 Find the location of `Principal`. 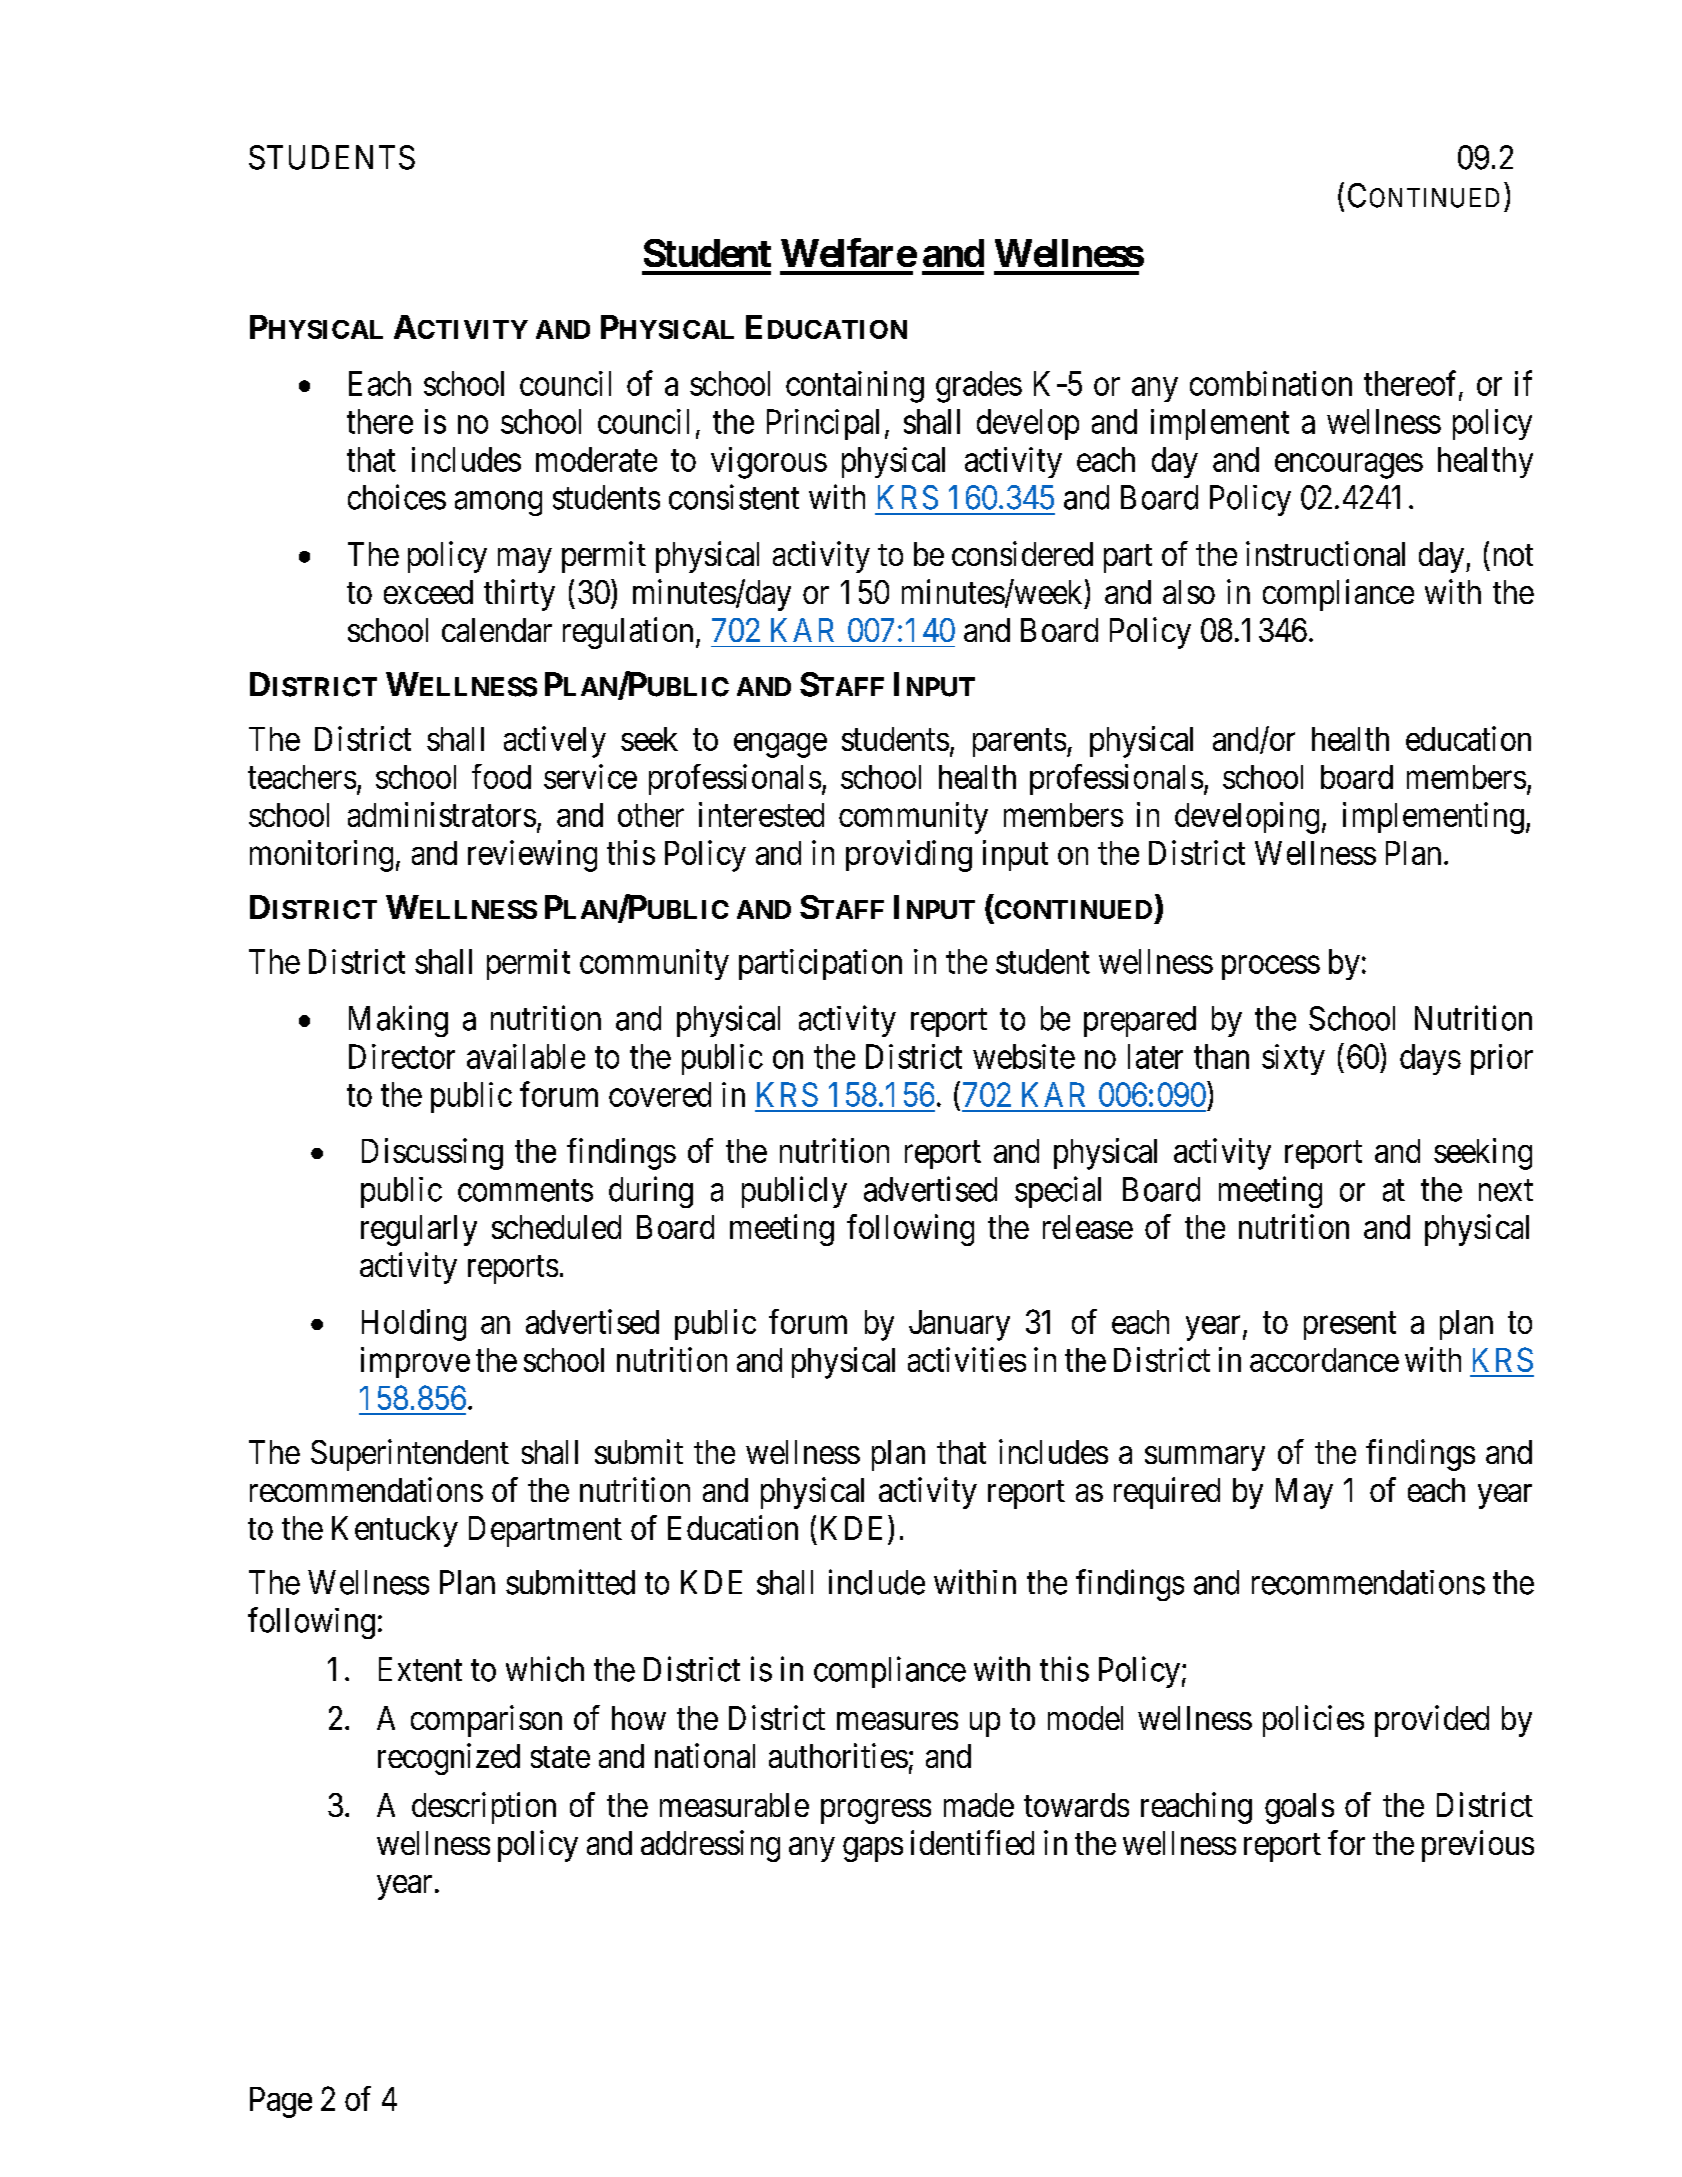

Principal is located at coordinates (823, 424).
